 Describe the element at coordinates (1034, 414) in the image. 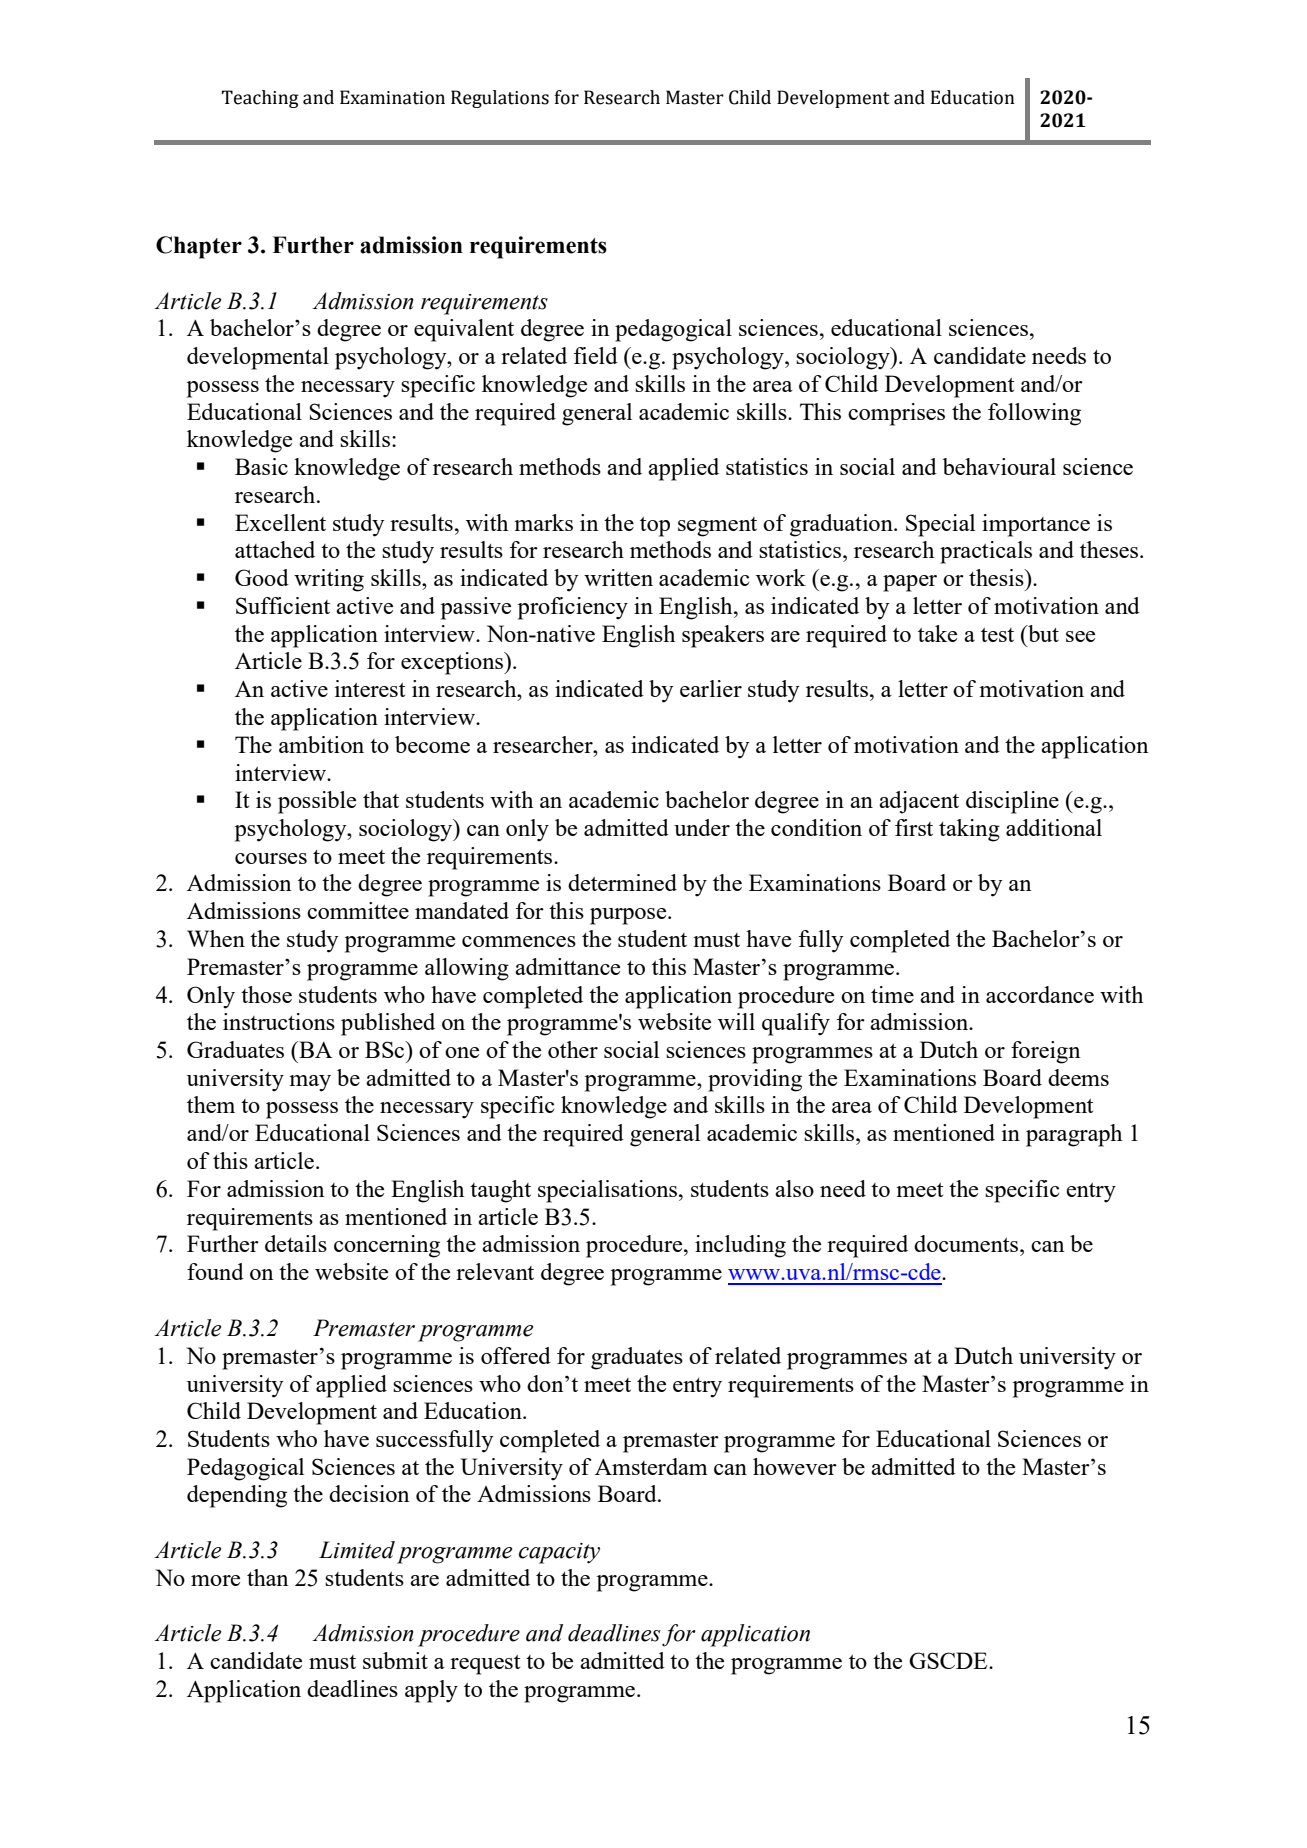

I see `following` at that location.
